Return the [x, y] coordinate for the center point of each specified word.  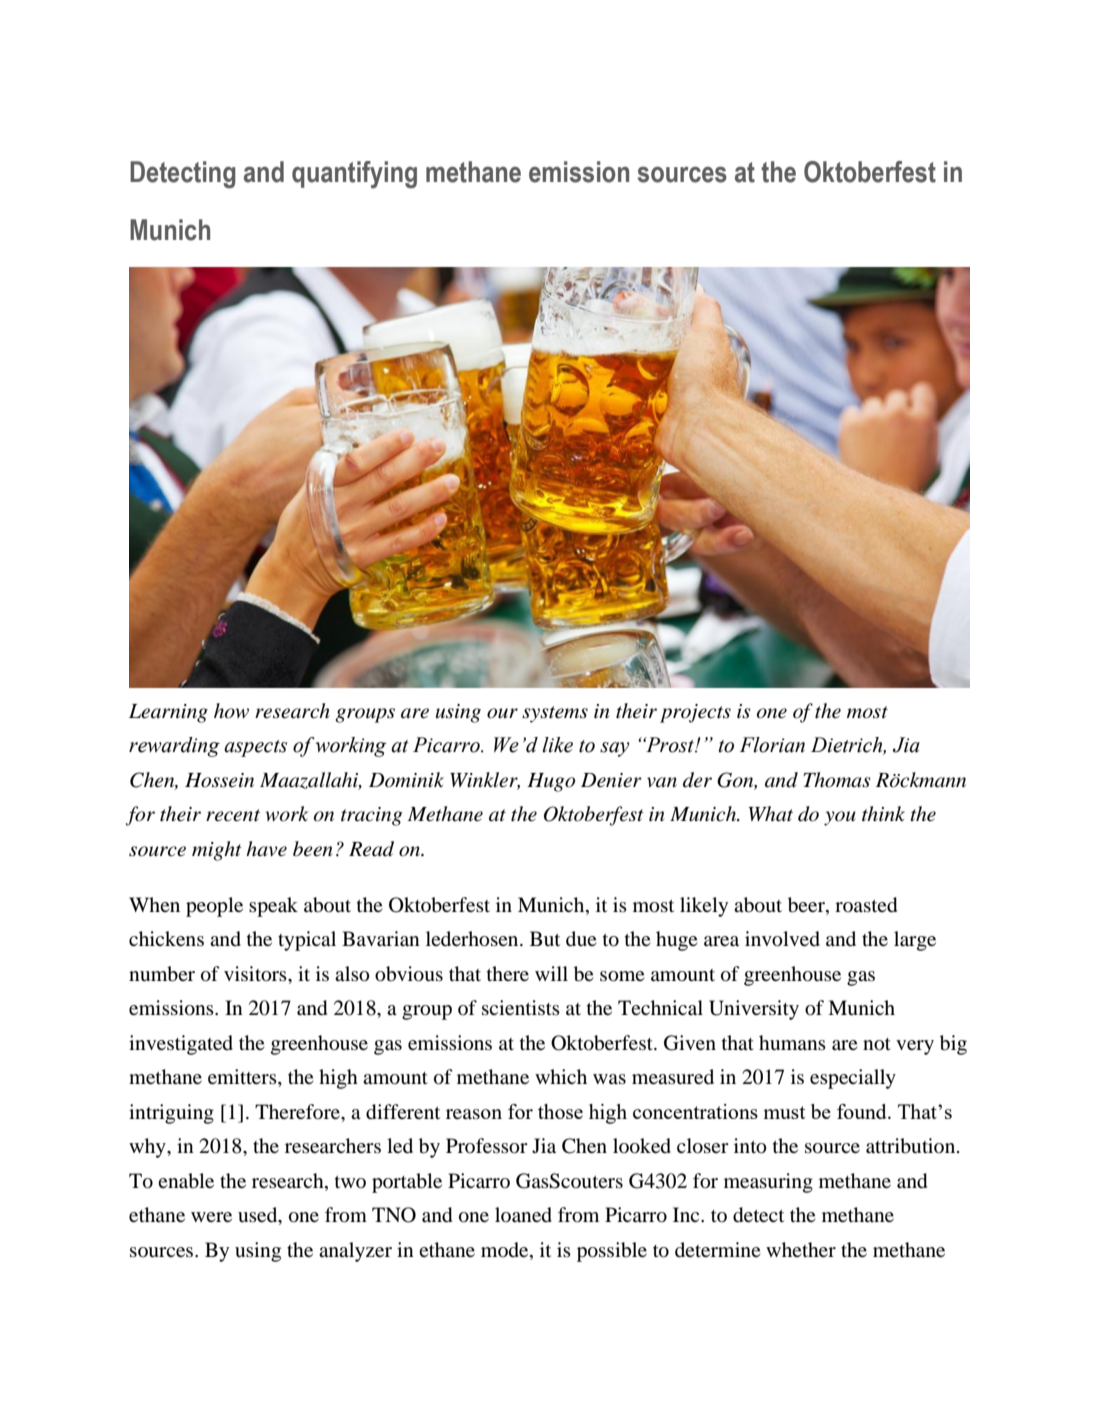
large [915, 941]
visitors [256, 974]
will [551, 973]
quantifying [354, 175]
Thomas [837, 780]
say [615, 749]
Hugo [551, 782]
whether [801, 1249]
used [259, 1216]
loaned [523, 1215]
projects [695, 713]
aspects [255, 748]
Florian [772, 745]
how [231, 711]
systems [555, 714]
